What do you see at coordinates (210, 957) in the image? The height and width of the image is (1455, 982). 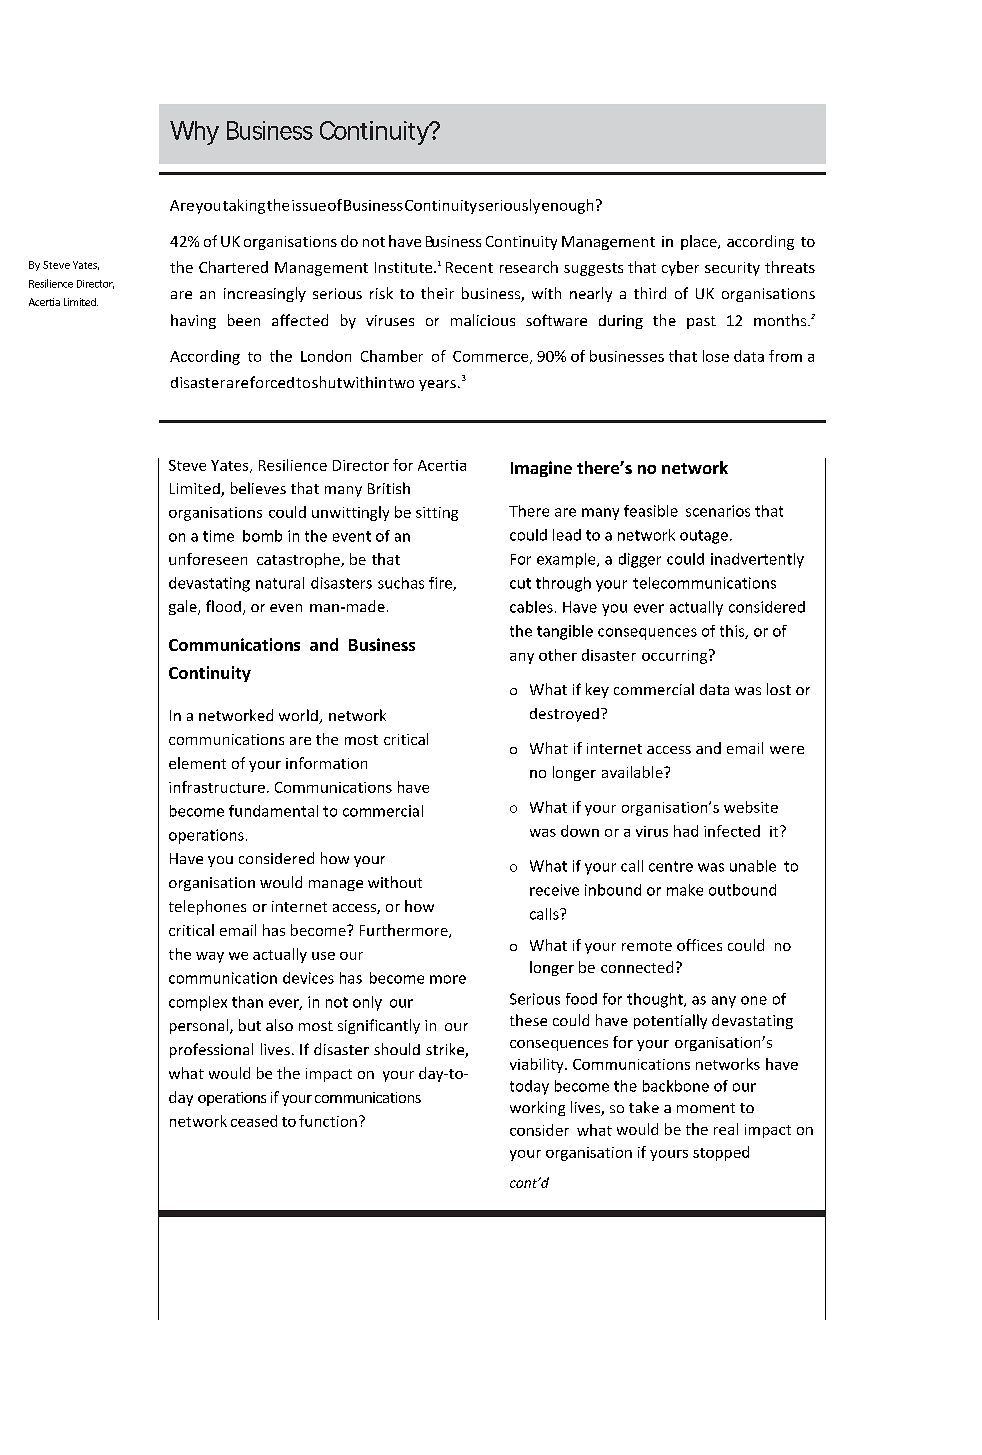 I see `way` at bounding box center [210, 957].
